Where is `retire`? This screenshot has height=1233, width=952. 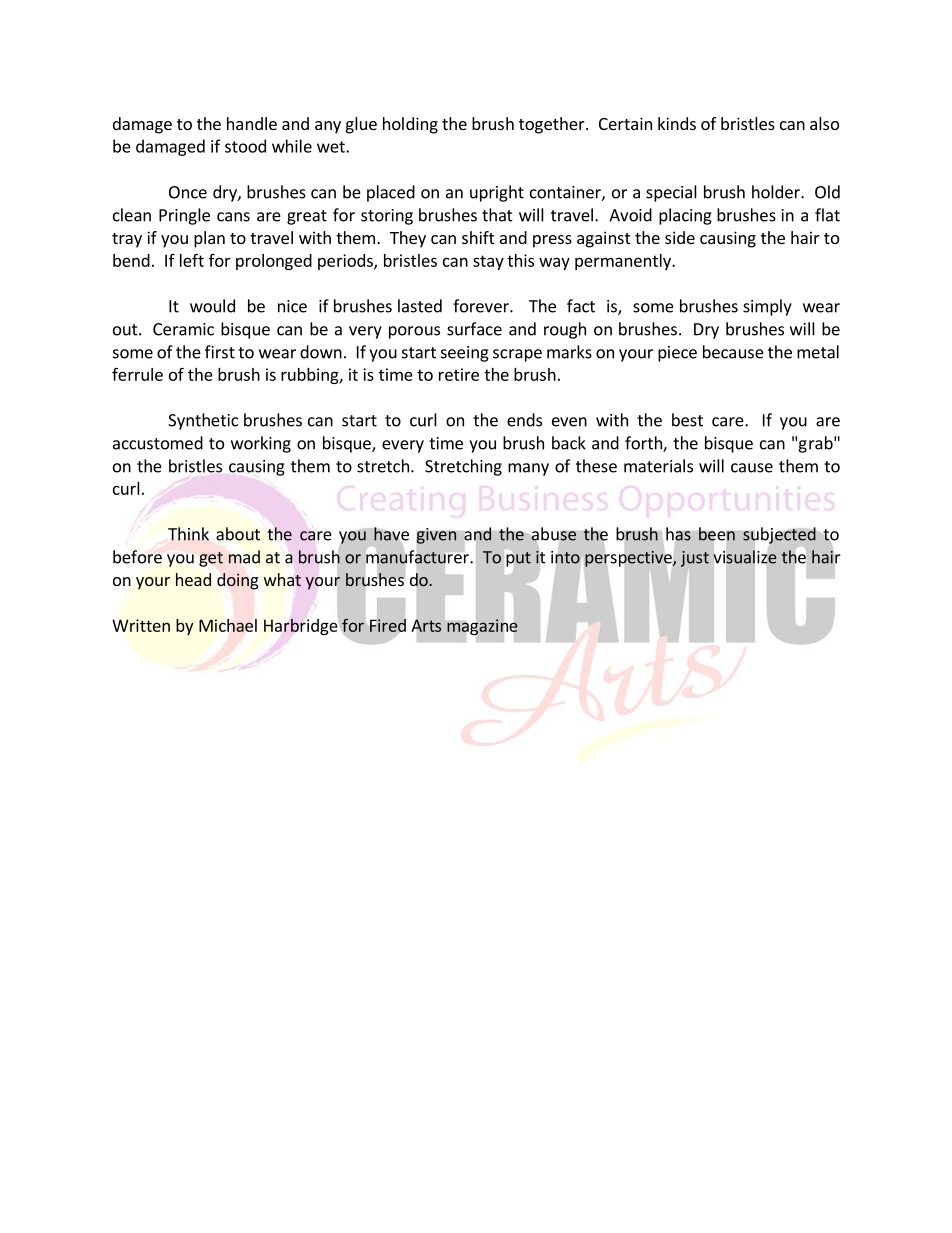
retire is located at coordinates (459, 374).
